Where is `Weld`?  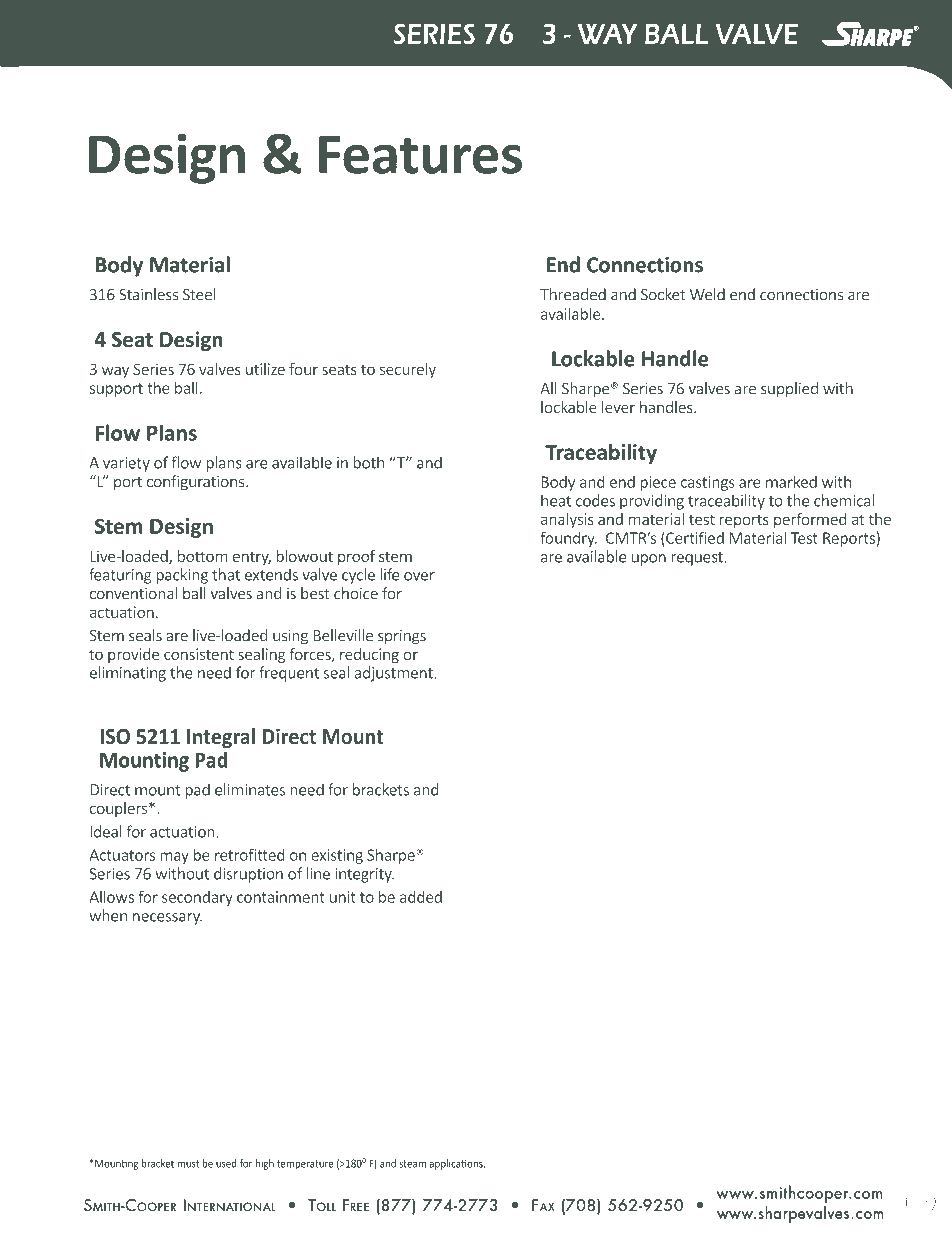
Weld is located at coordinates (707, 294).
